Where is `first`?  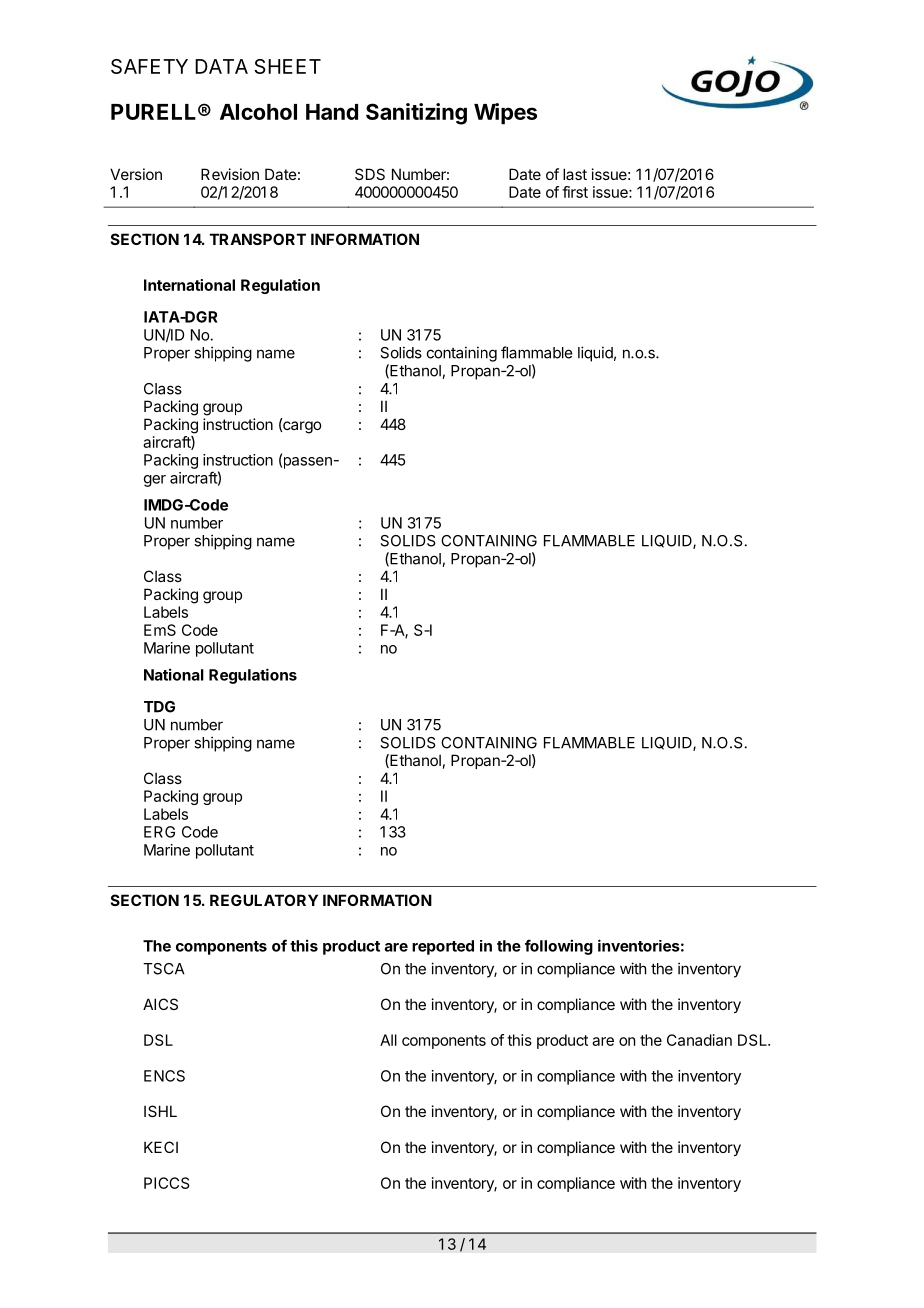
first is located at coordinates (575, 192).
